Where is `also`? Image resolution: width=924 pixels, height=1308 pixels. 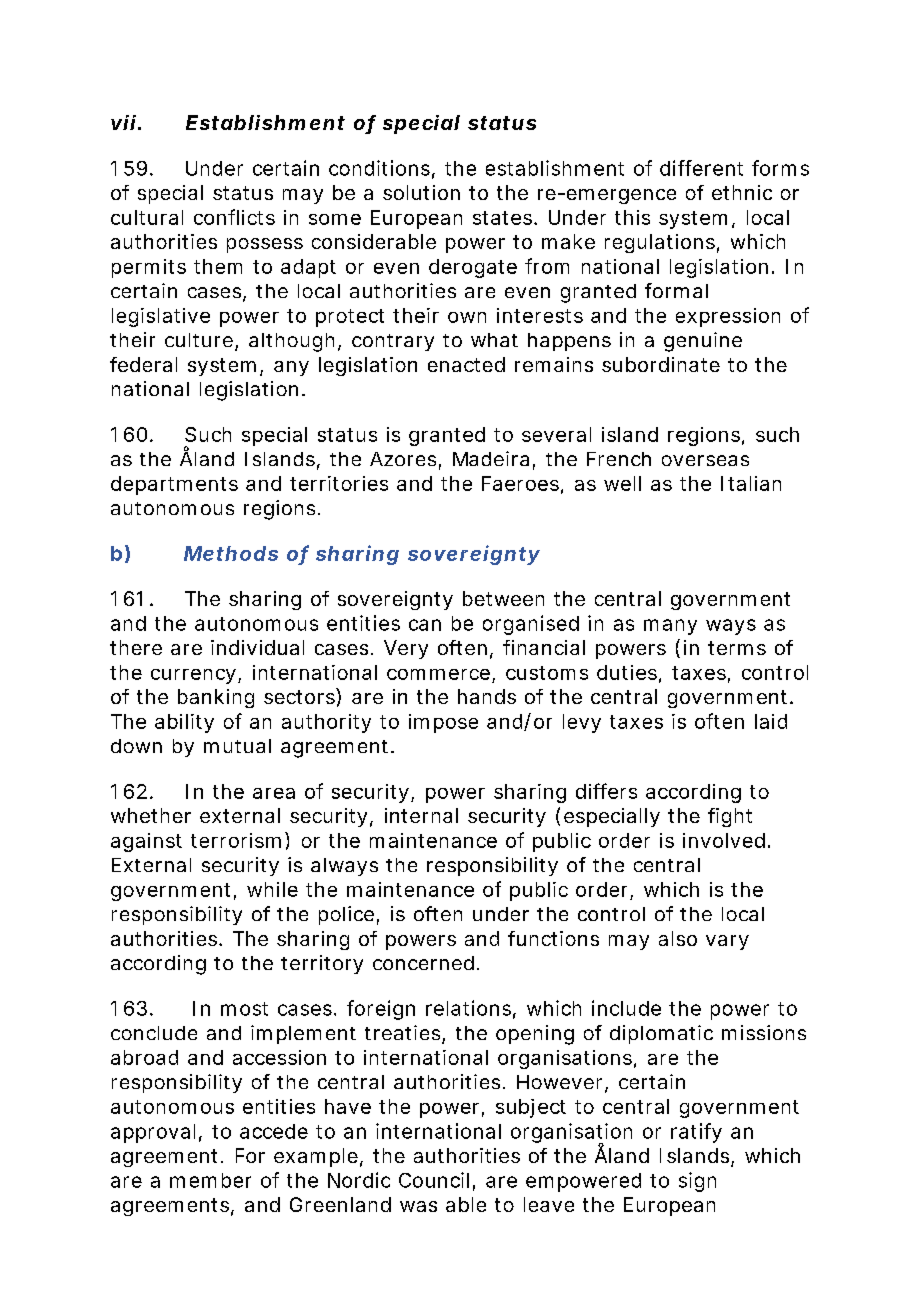 also is located at coordinates (678, 938).
